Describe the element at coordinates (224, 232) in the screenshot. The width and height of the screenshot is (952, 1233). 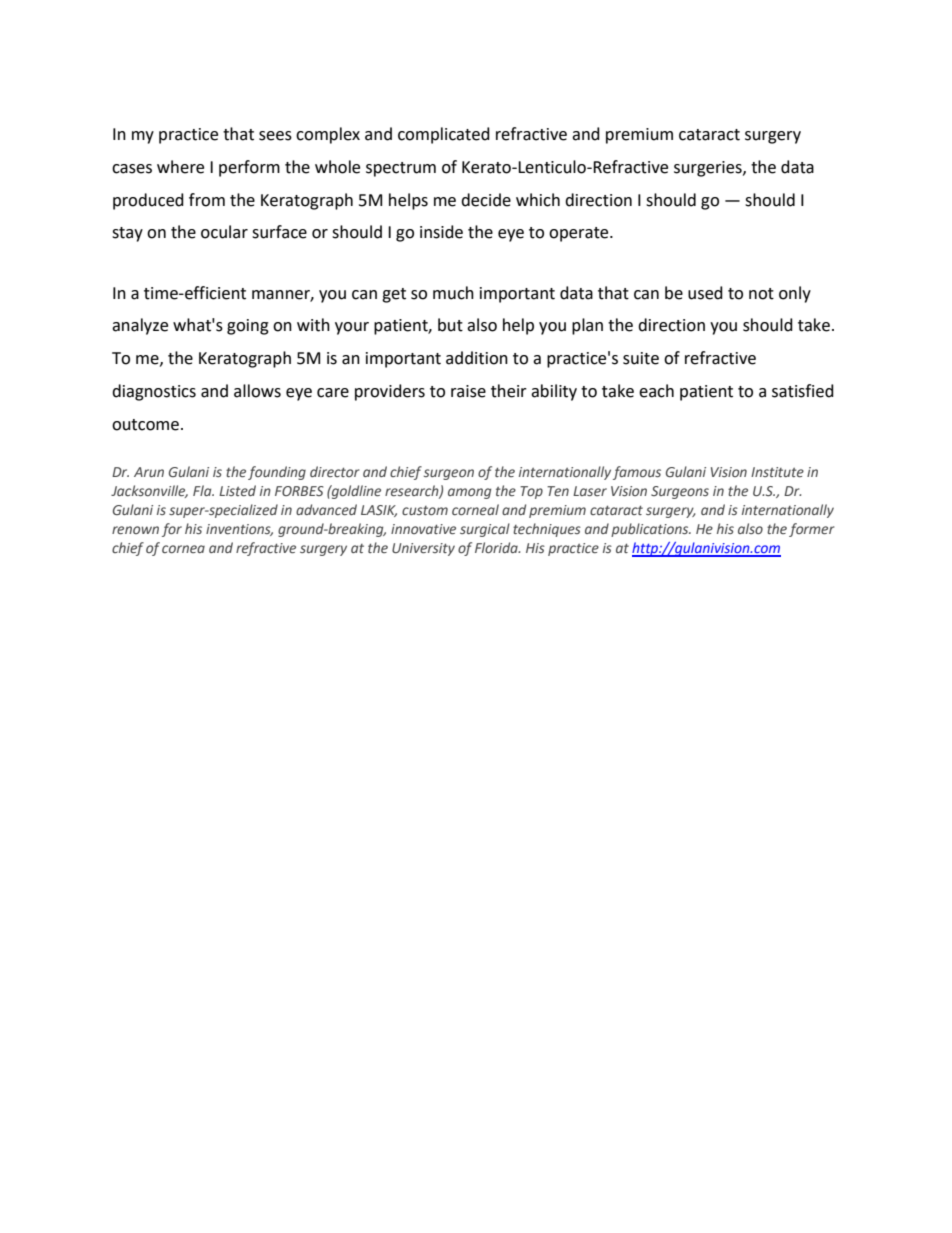
I see `ocular` at that location.
